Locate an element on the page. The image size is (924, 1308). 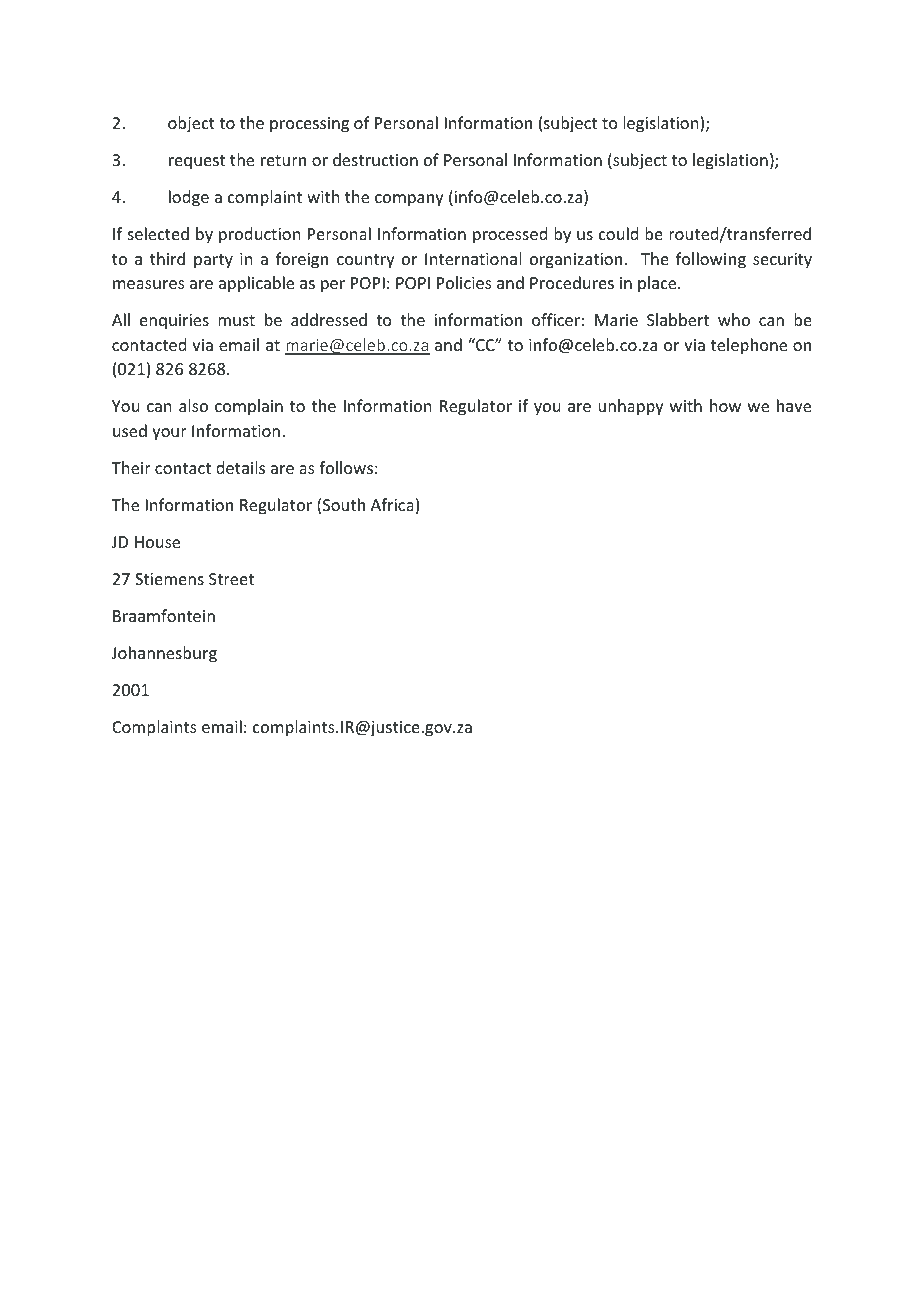
destruction is located at coordinates (375, 159).
